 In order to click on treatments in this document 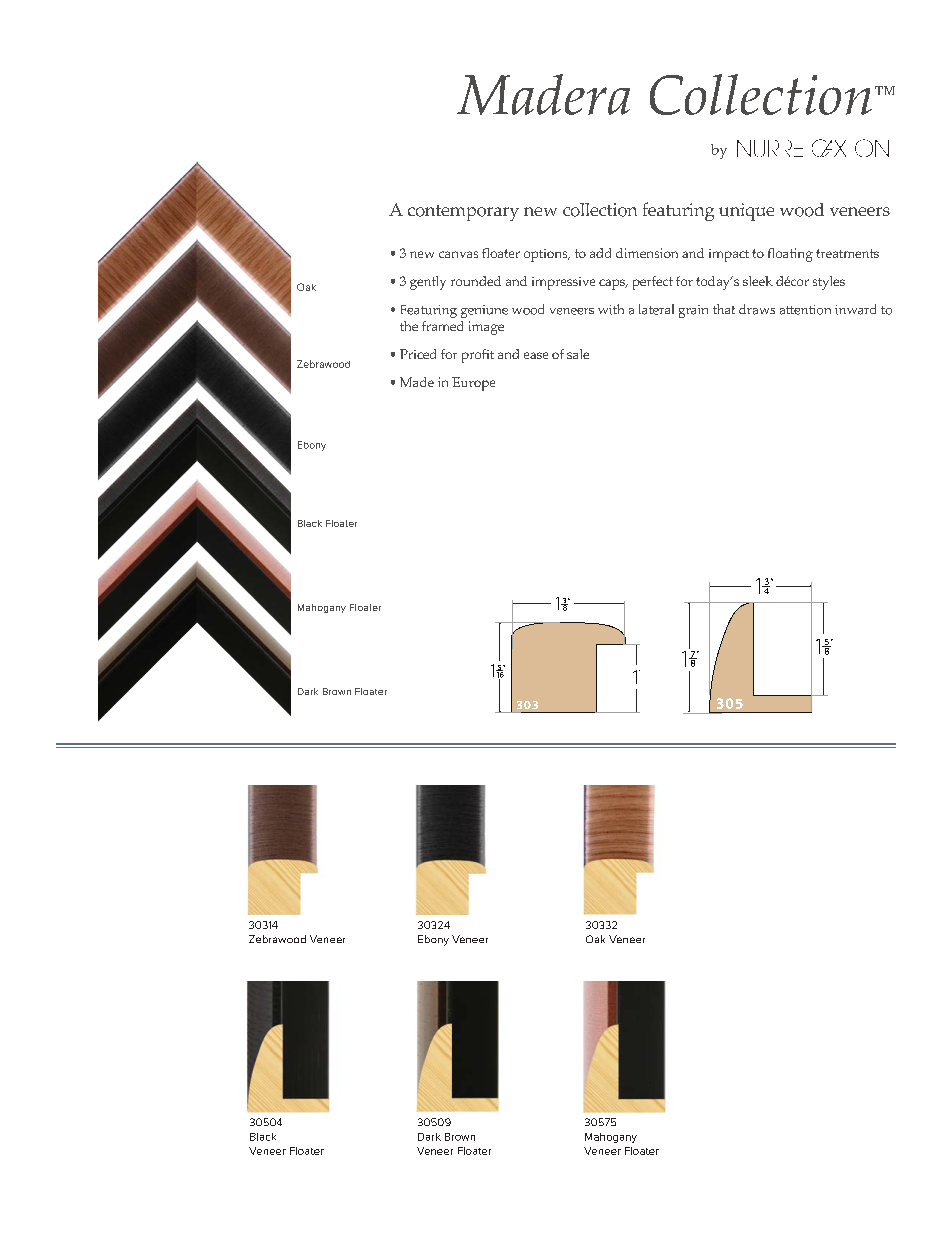, I will do `click(847, 253)`.
